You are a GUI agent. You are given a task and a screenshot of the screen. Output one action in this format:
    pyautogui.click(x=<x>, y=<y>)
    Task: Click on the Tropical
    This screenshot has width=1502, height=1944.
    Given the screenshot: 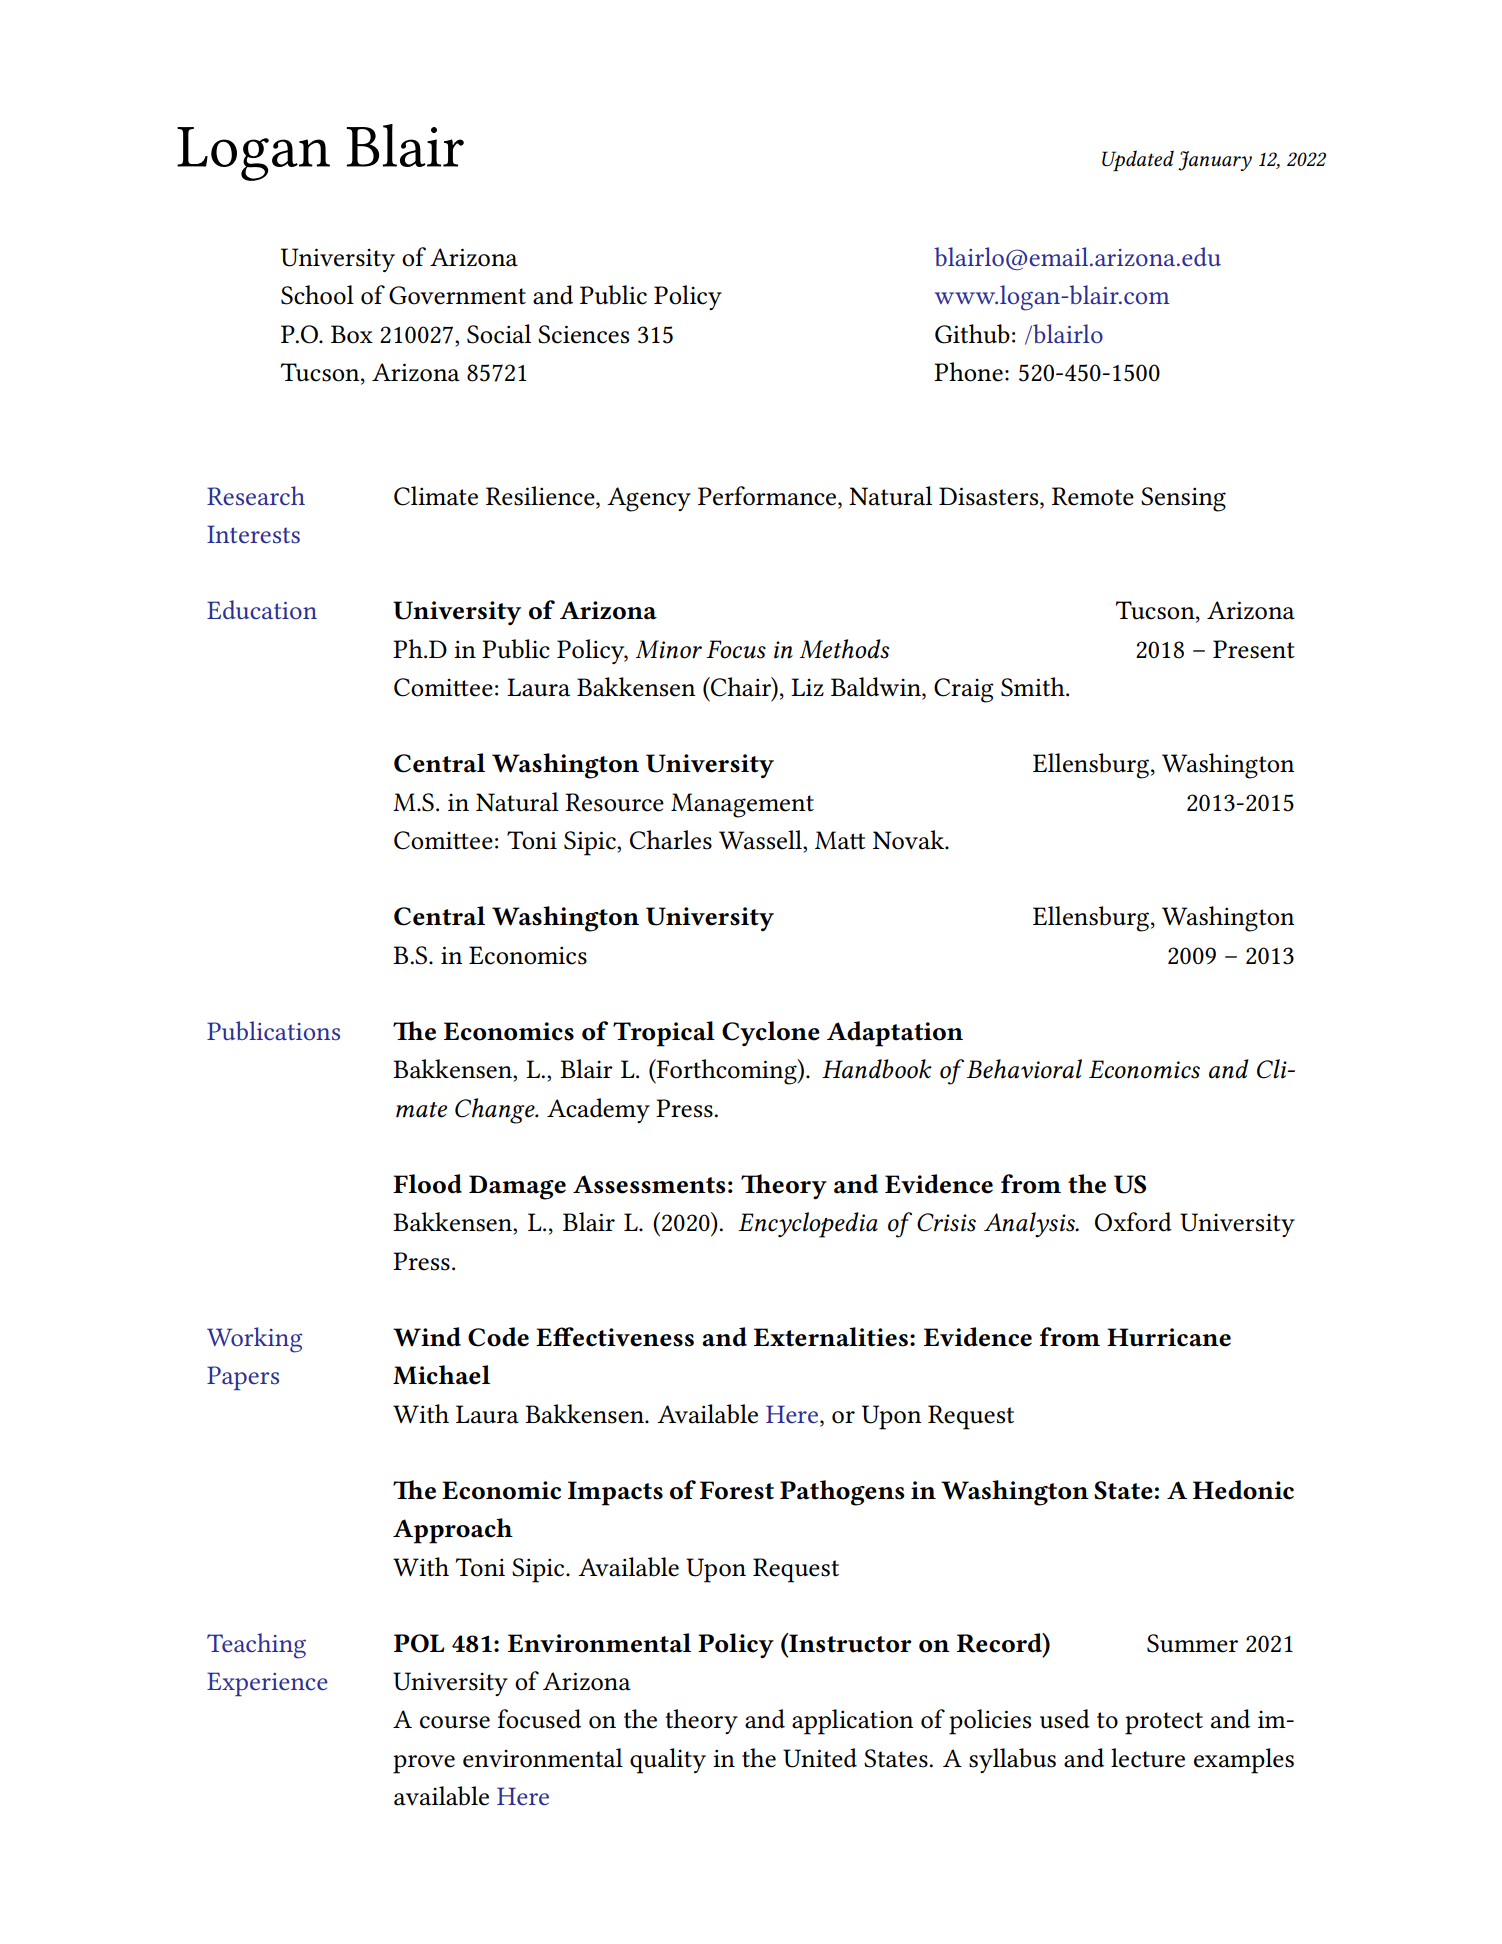 What is the action you would take?
    pyautogui.click(x=664, y=1034)
